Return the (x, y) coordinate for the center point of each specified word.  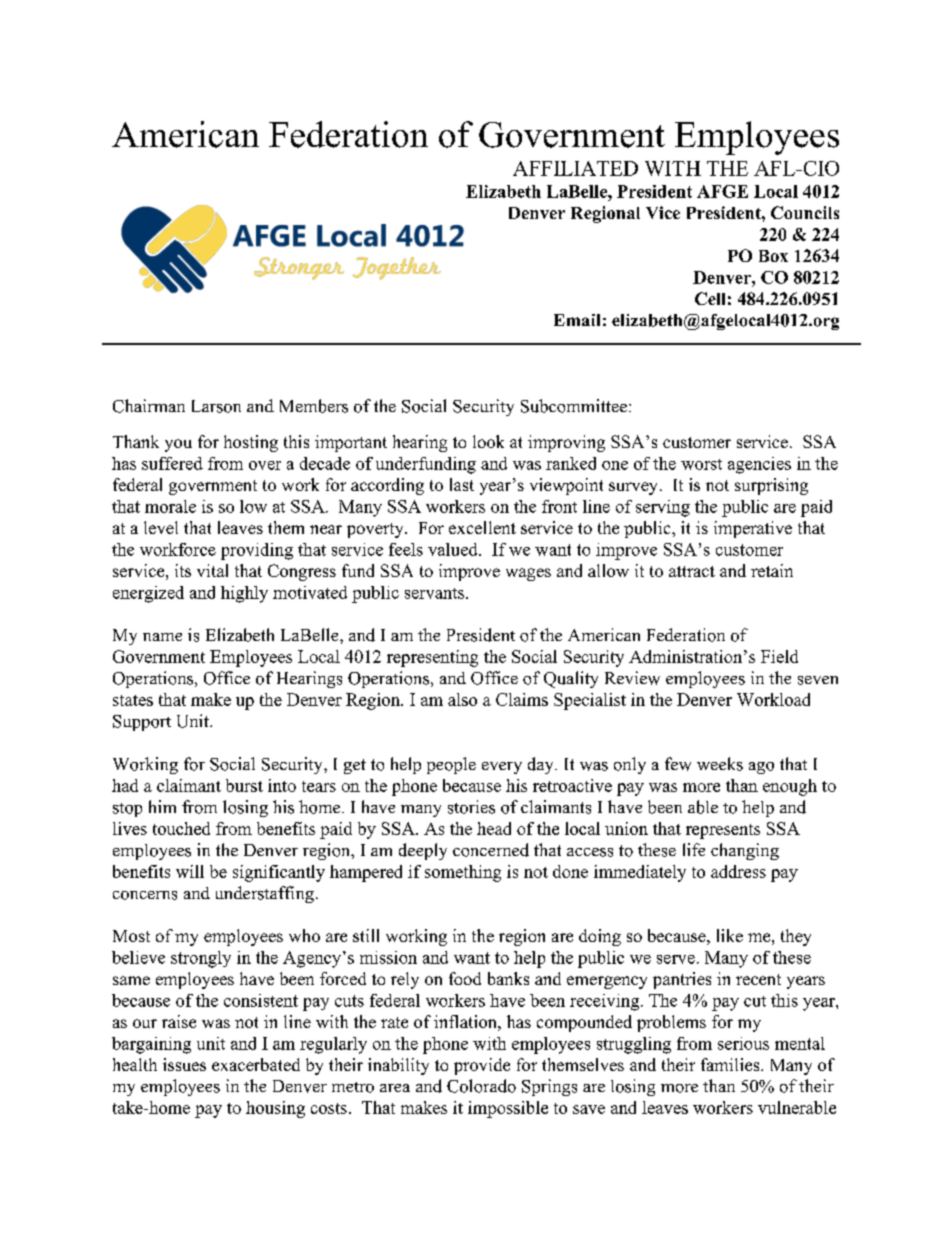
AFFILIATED (575, 168)
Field (779, 656)
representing (432, 658)
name (162, 637)
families (731, 1064)
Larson (216, 406)
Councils (805, 212)
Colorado (481, 1086)
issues (184, 1064)
